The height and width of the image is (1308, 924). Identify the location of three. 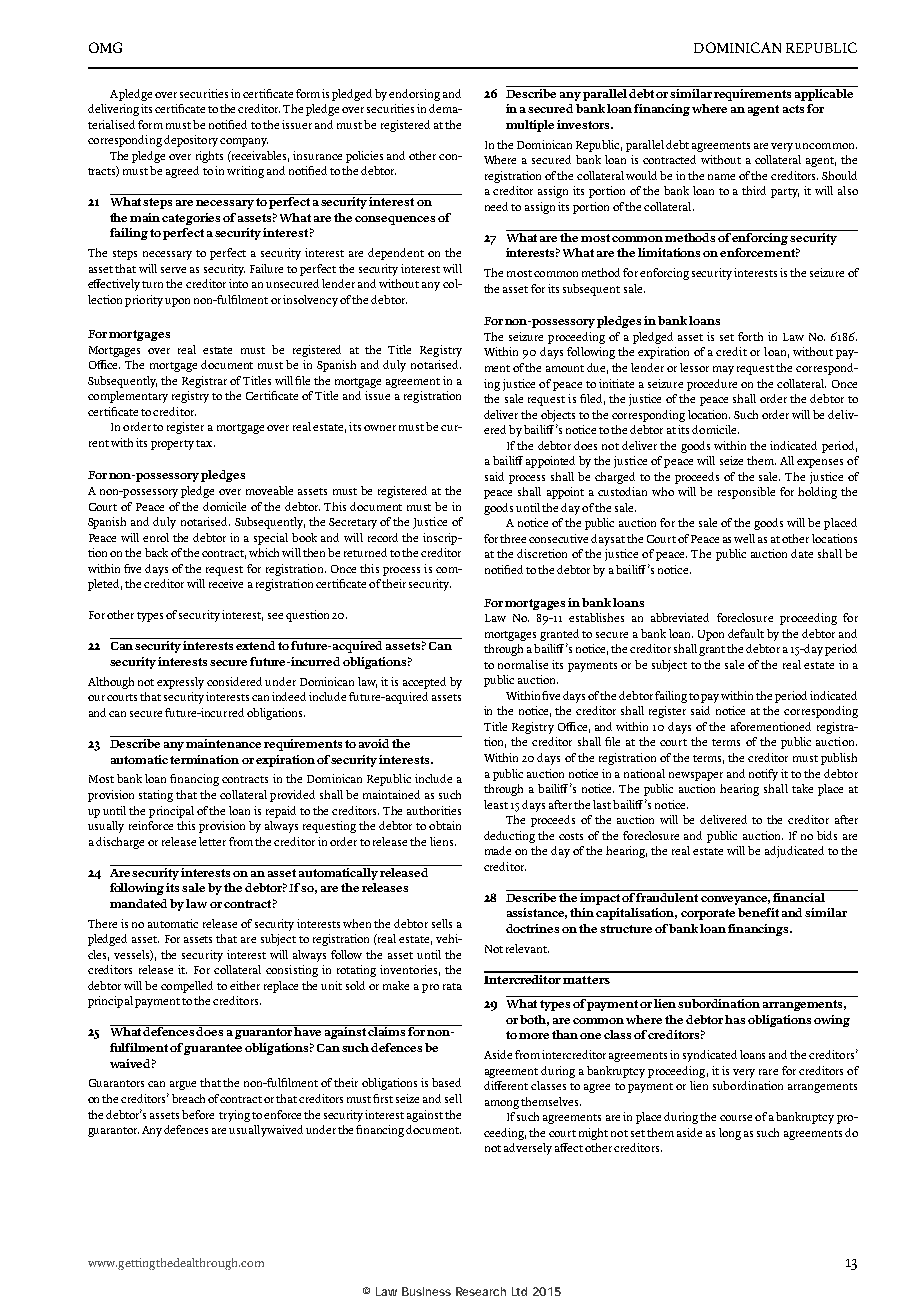
(513, 538).
